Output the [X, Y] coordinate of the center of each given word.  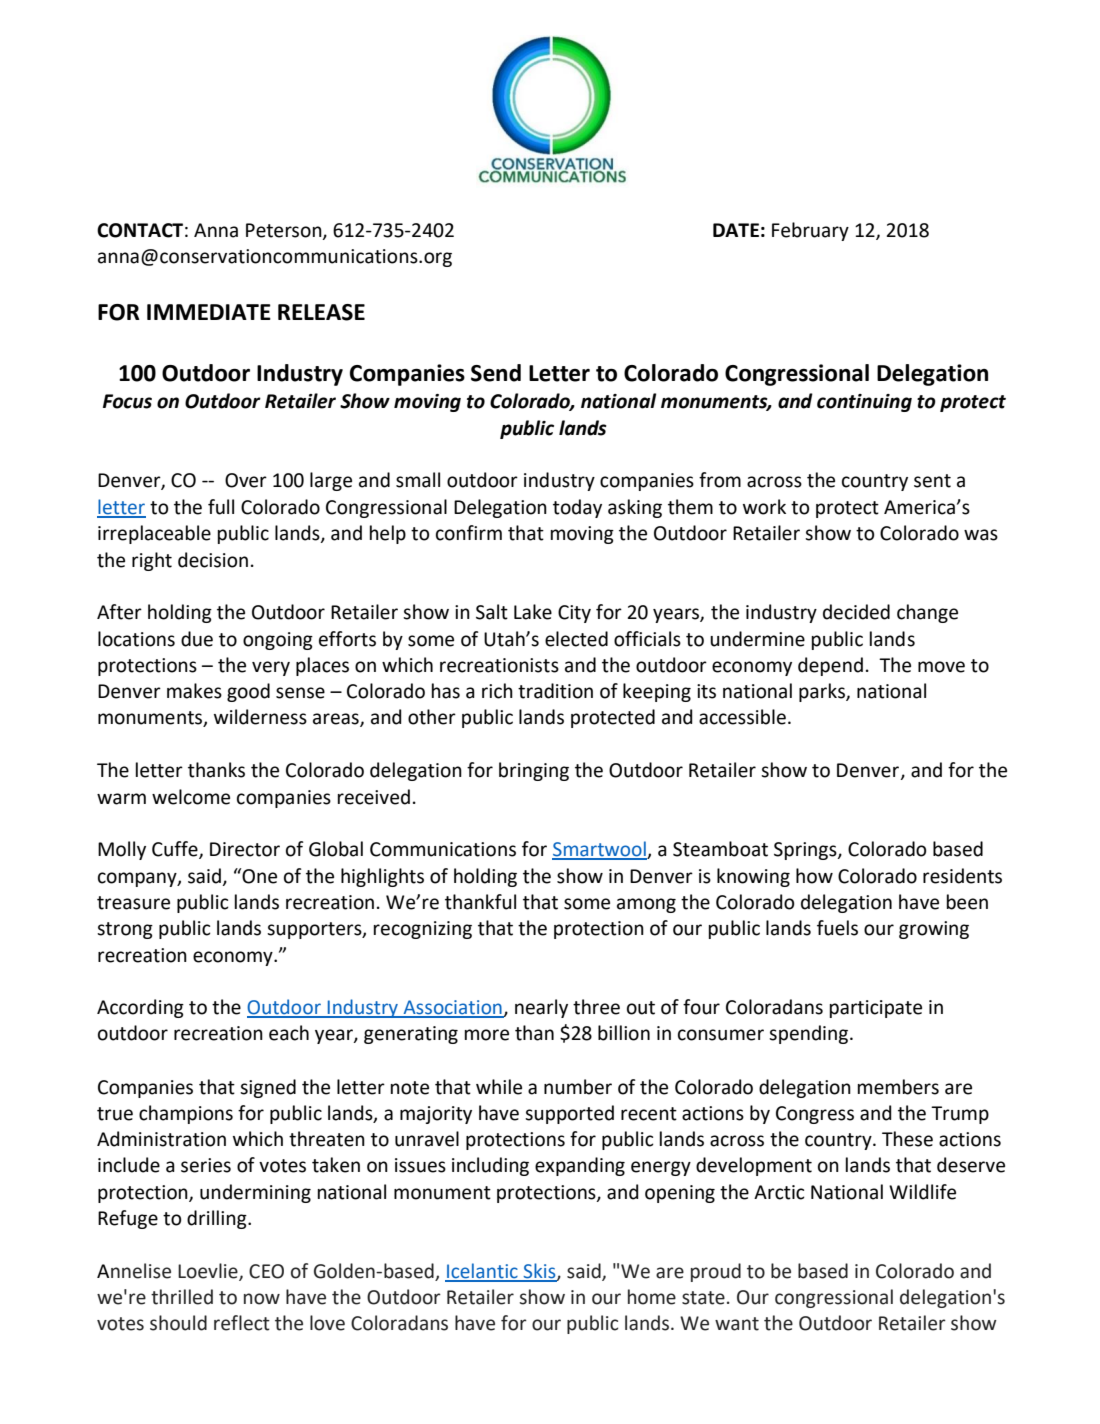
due [197, 639]
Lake [533, 612]
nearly [541, 1008]
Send [496, 373]
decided [856, 612]
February [810, 231]
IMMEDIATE [209, 312]
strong [125, 930]
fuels [837, 928]
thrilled [182, 1297]
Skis [540, 1272]
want [737, 1324]
